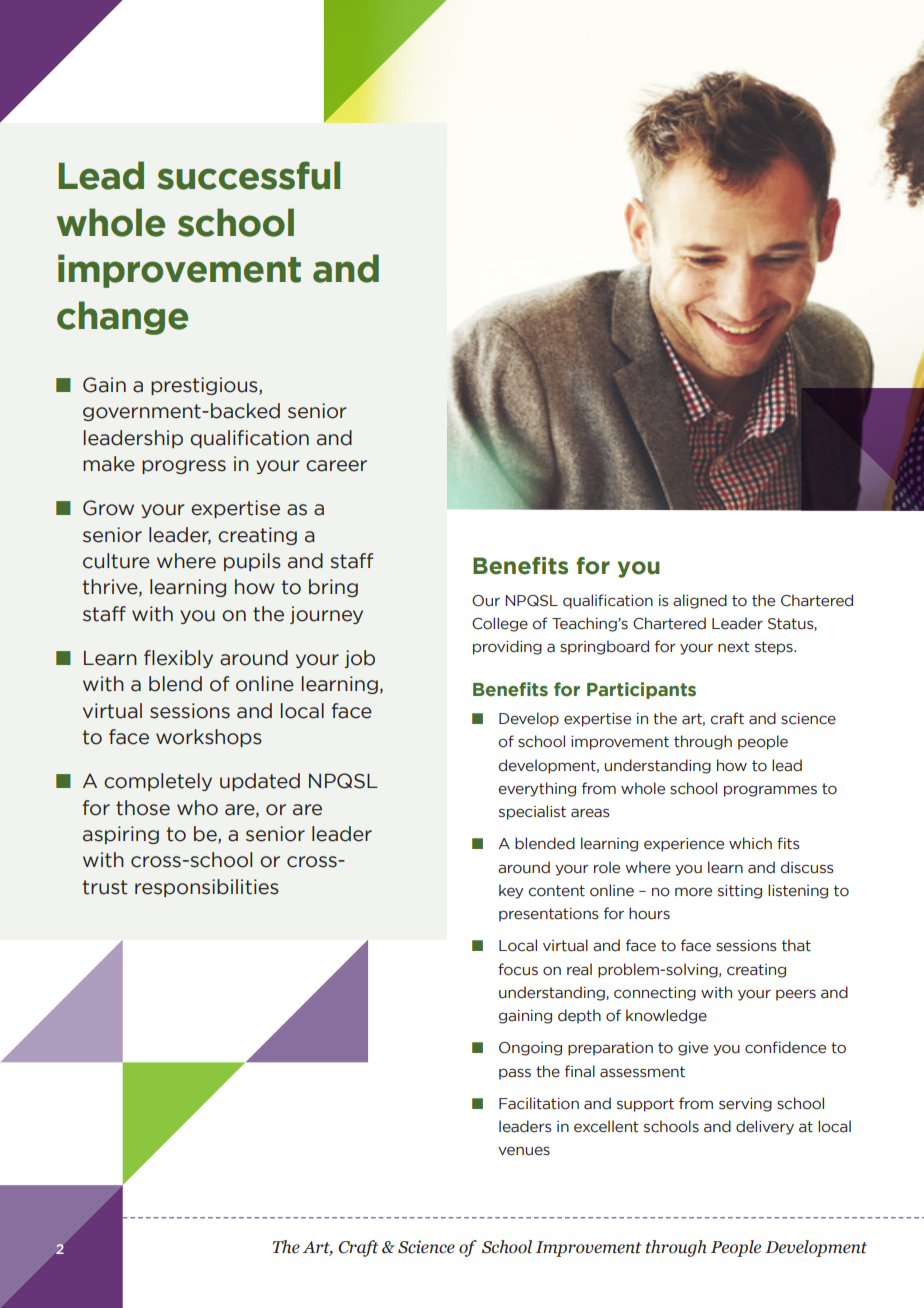  What do you see at coordinates (248, 175) in the screenshot?
I see `successful` at bounding box center [248, 175].
